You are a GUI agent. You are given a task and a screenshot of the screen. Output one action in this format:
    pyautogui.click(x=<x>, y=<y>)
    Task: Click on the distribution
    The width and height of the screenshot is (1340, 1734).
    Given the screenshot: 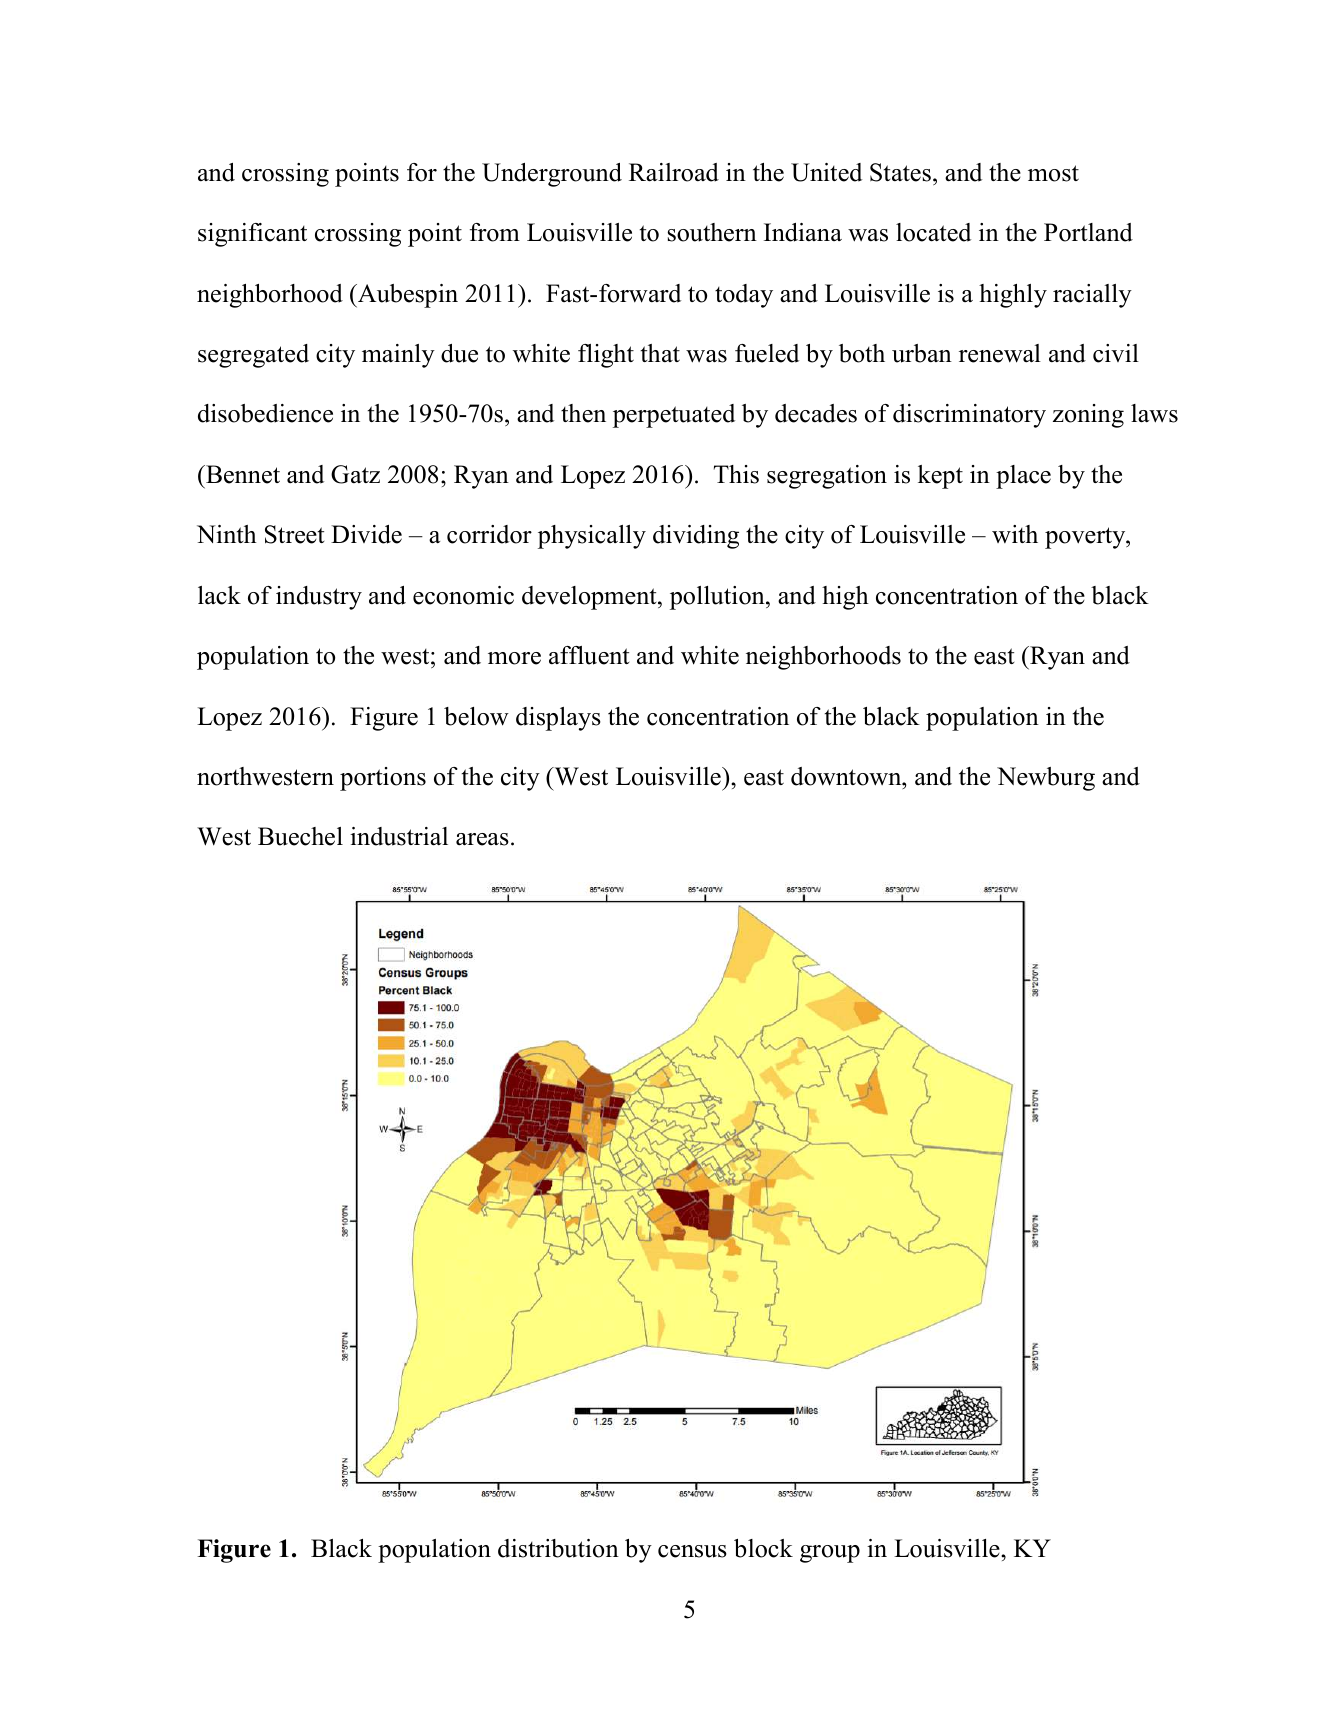 What is the action you would take?
    pyautogui.click(x=558, y=1548)
